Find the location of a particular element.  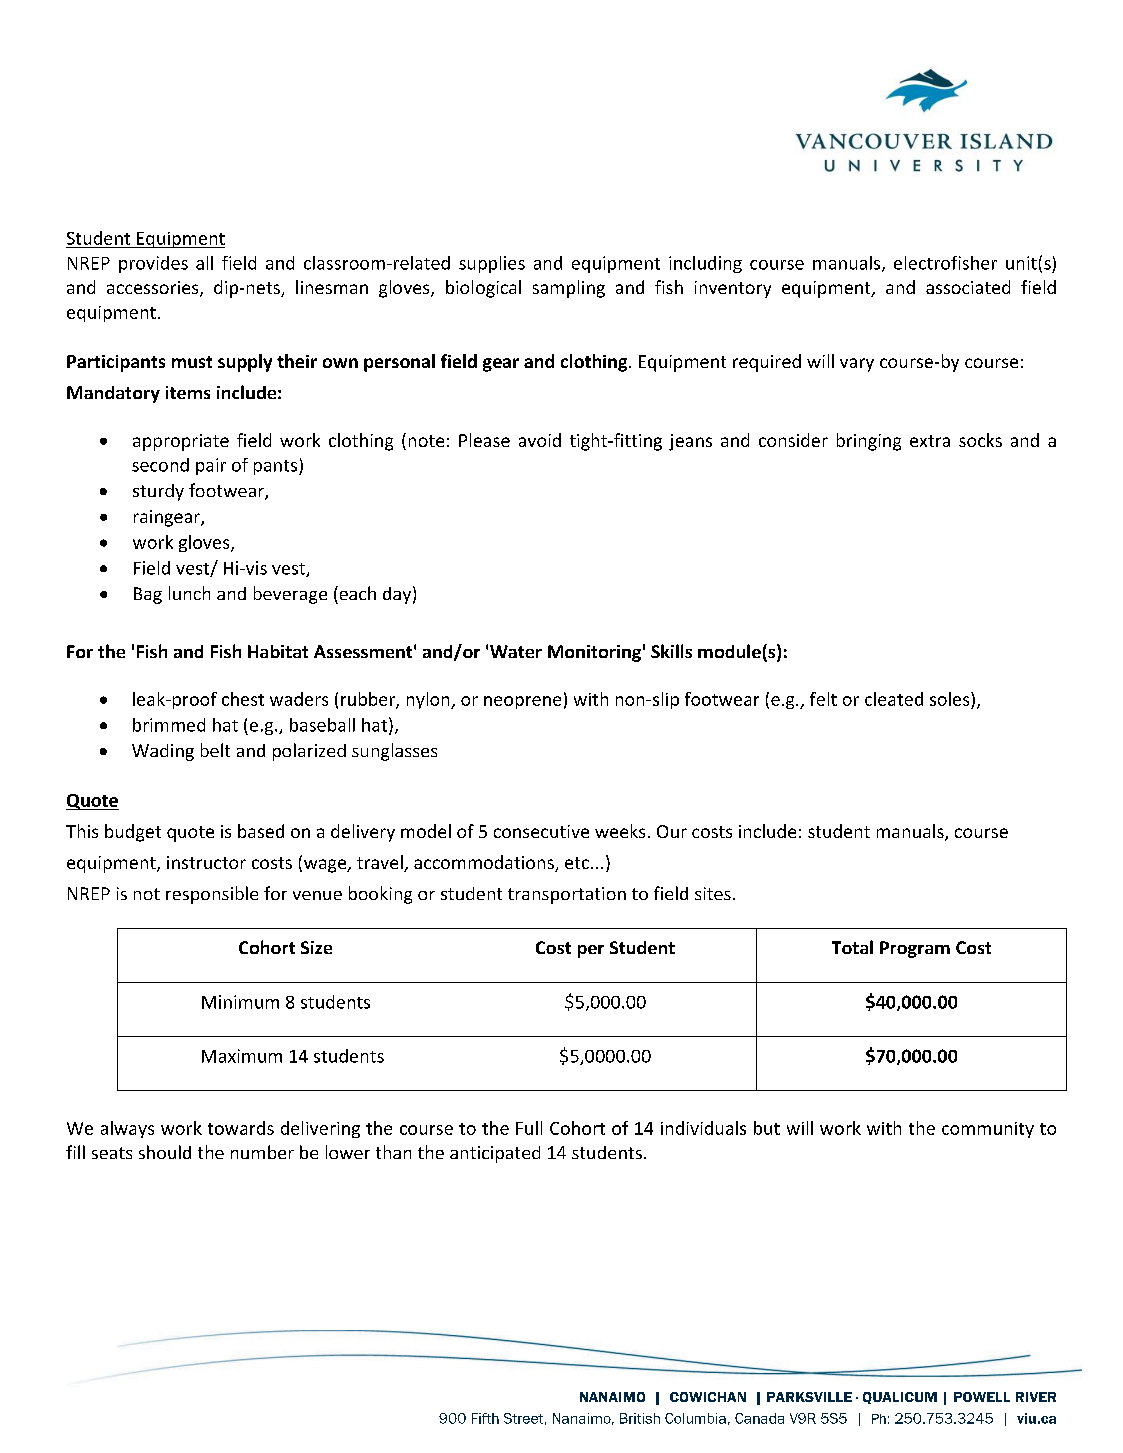

Minimum is located at coordinates (240, 1002).
